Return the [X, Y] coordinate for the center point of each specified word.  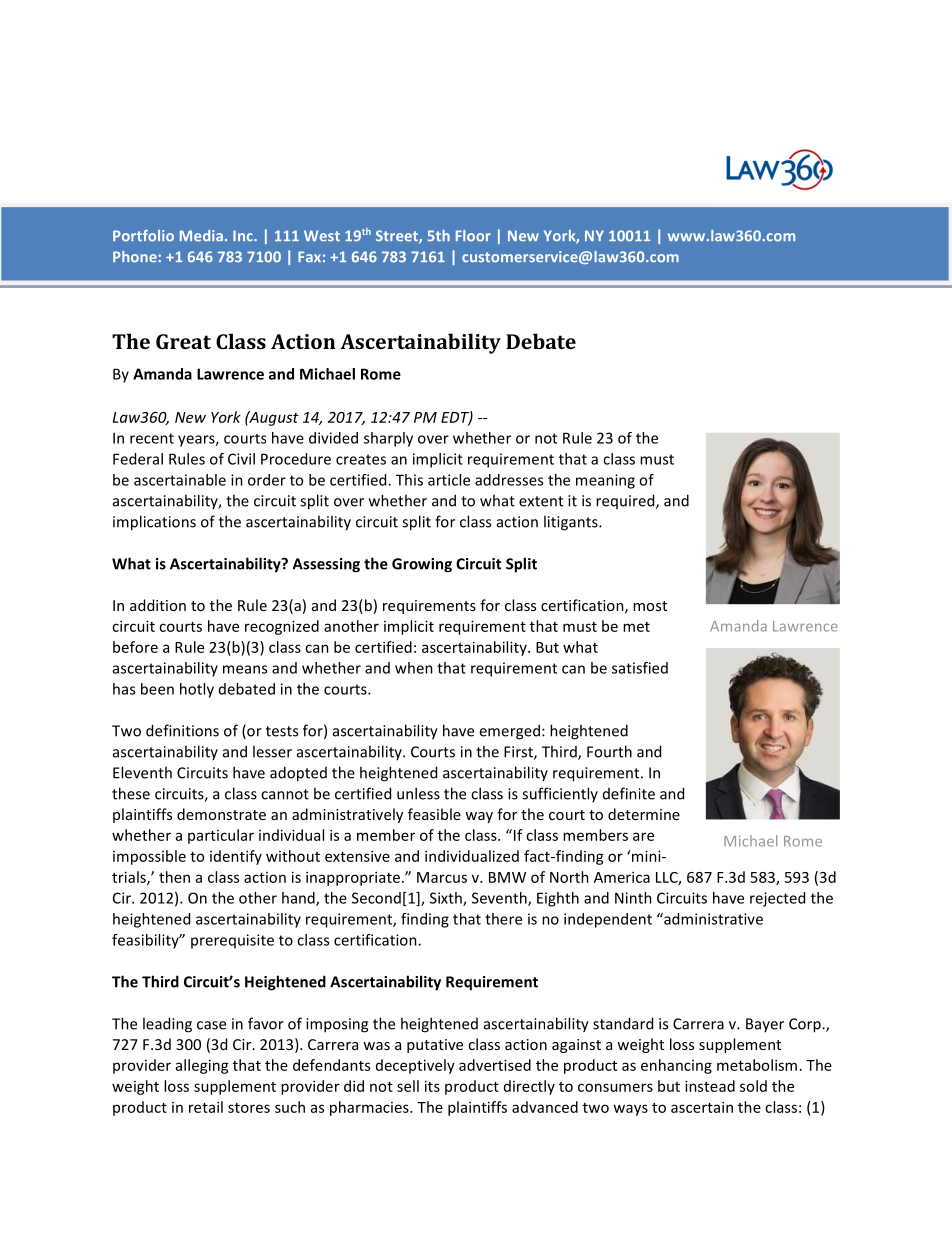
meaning [605, 481]
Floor [473, 236]
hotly [197, 690]
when [414, 668]
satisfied [640, 668]
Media [201, 236]
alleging [202, 1066]
